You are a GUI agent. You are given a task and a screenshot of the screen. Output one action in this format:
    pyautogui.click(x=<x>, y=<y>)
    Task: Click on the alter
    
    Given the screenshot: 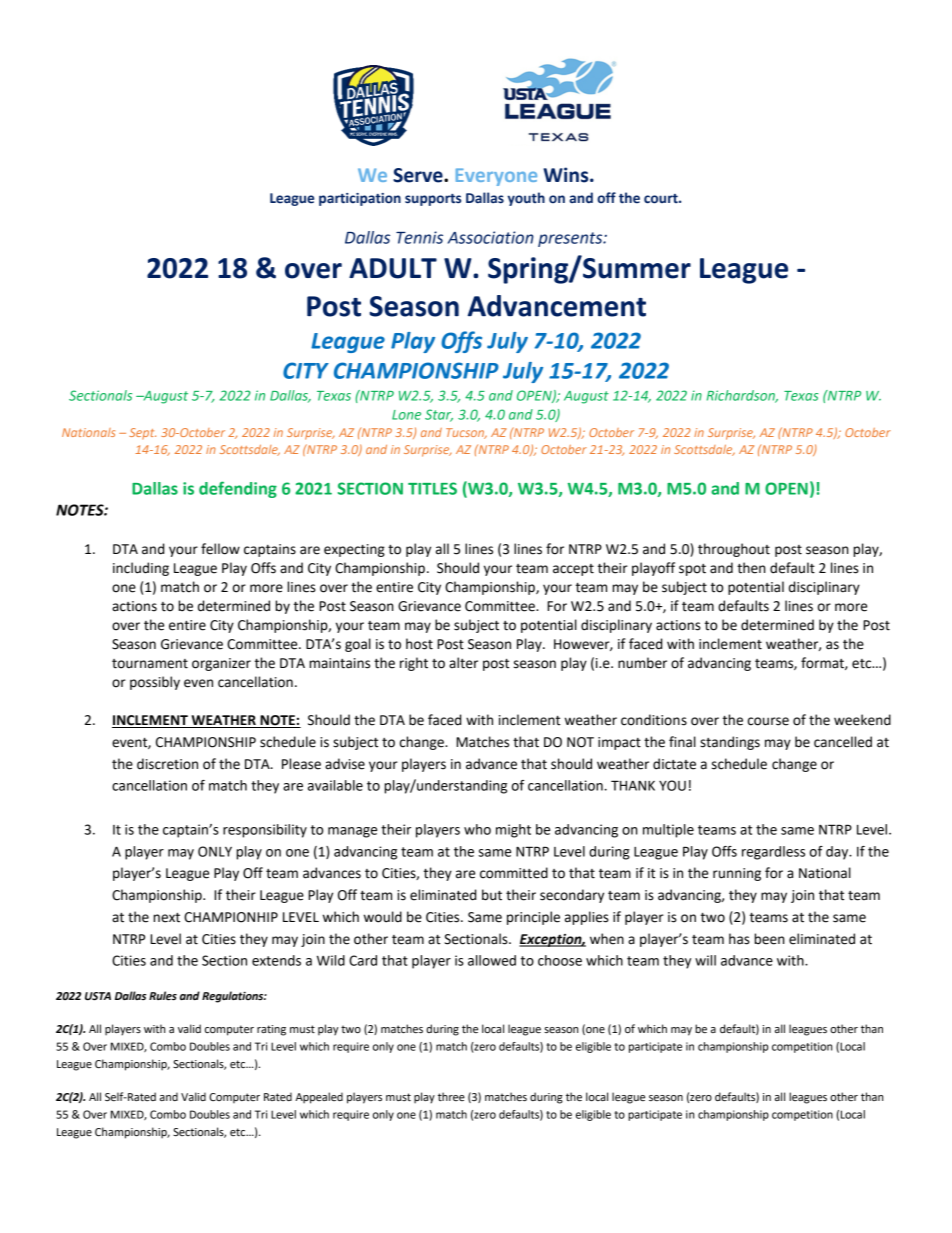 What is the action you would take?
    pyautogui.click(x=463, y=663)
